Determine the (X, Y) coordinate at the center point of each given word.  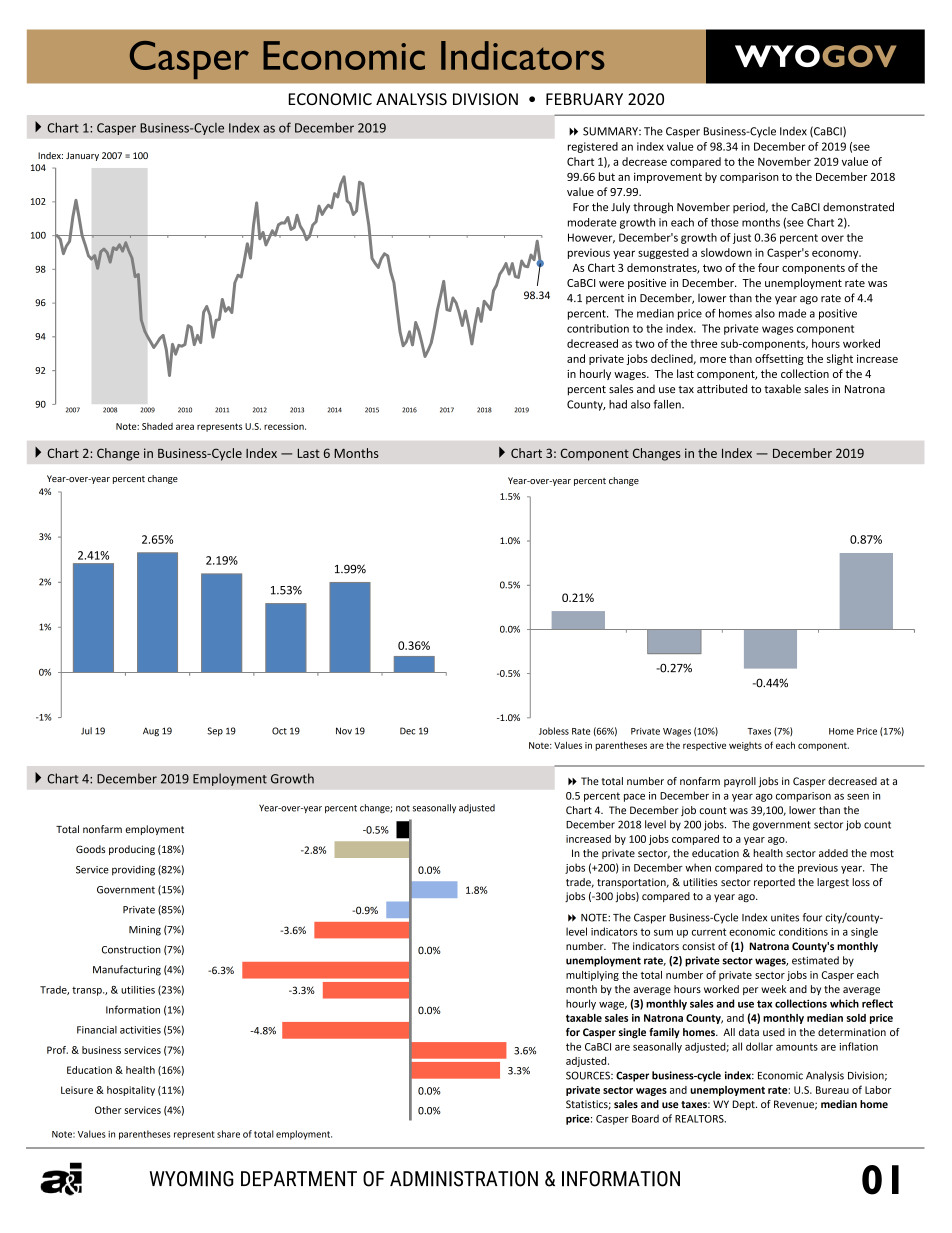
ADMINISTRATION (464, 1179)
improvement (668, 177)
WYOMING (192, 1179)
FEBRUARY (584, 99)
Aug (151, 732)
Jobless (554, 731)
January (82, 156)
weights (745, 746)
